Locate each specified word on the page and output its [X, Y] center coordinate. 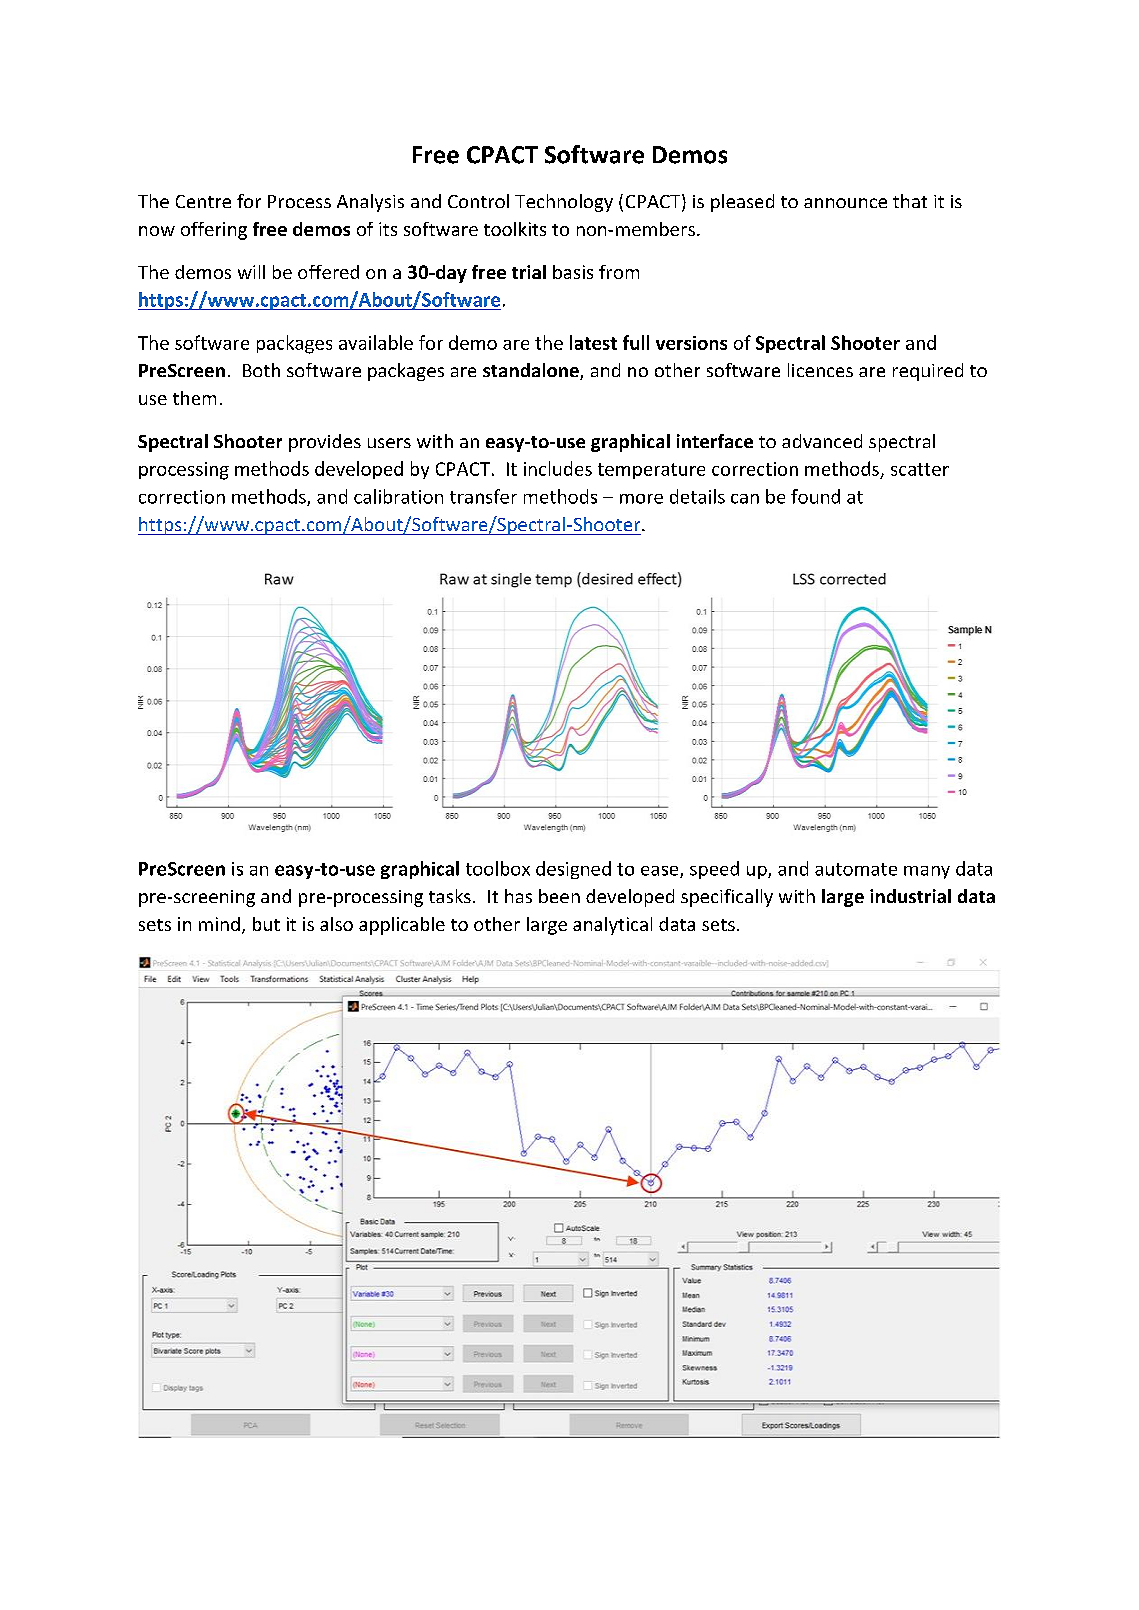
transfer [483, 496]
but [266, 924]
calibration [398, 496]
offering [214, 231]
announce [845, 203]
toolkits [515, 229]
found [815, 496]
